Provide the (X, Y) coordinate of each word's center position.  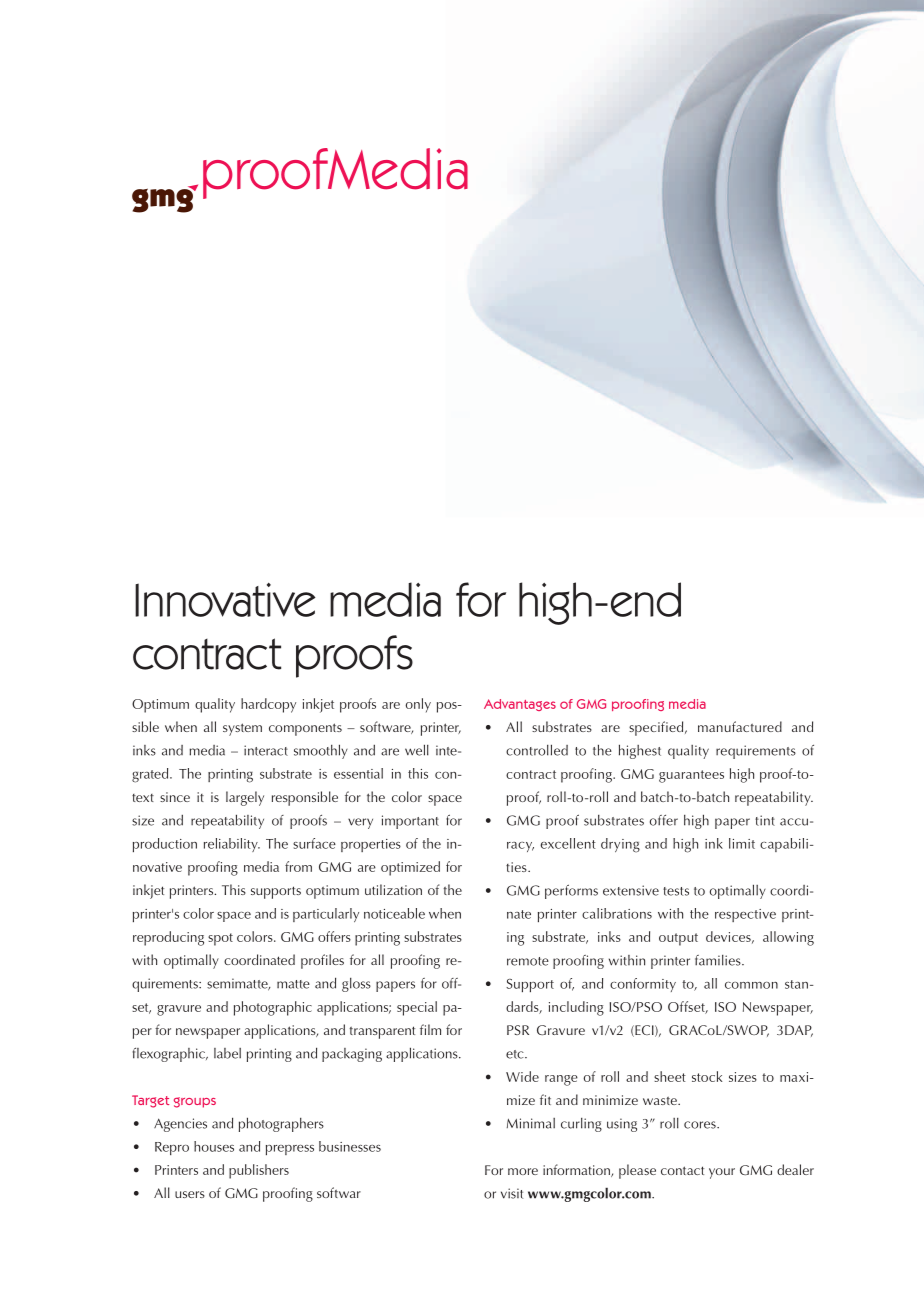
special (417, 1008)
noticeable (394, 913)
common (751, 985)
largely (245, 798)
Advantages (520, 705)
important (410, 822)
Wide (522, 1076)
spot (220, 939)
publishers (259, 1171)
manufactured (740, 726)
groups (195, 1102)
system (242, 729)
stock (707, 1076)
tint (765, 820)
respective (745, 915)
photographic (273, 1008)
